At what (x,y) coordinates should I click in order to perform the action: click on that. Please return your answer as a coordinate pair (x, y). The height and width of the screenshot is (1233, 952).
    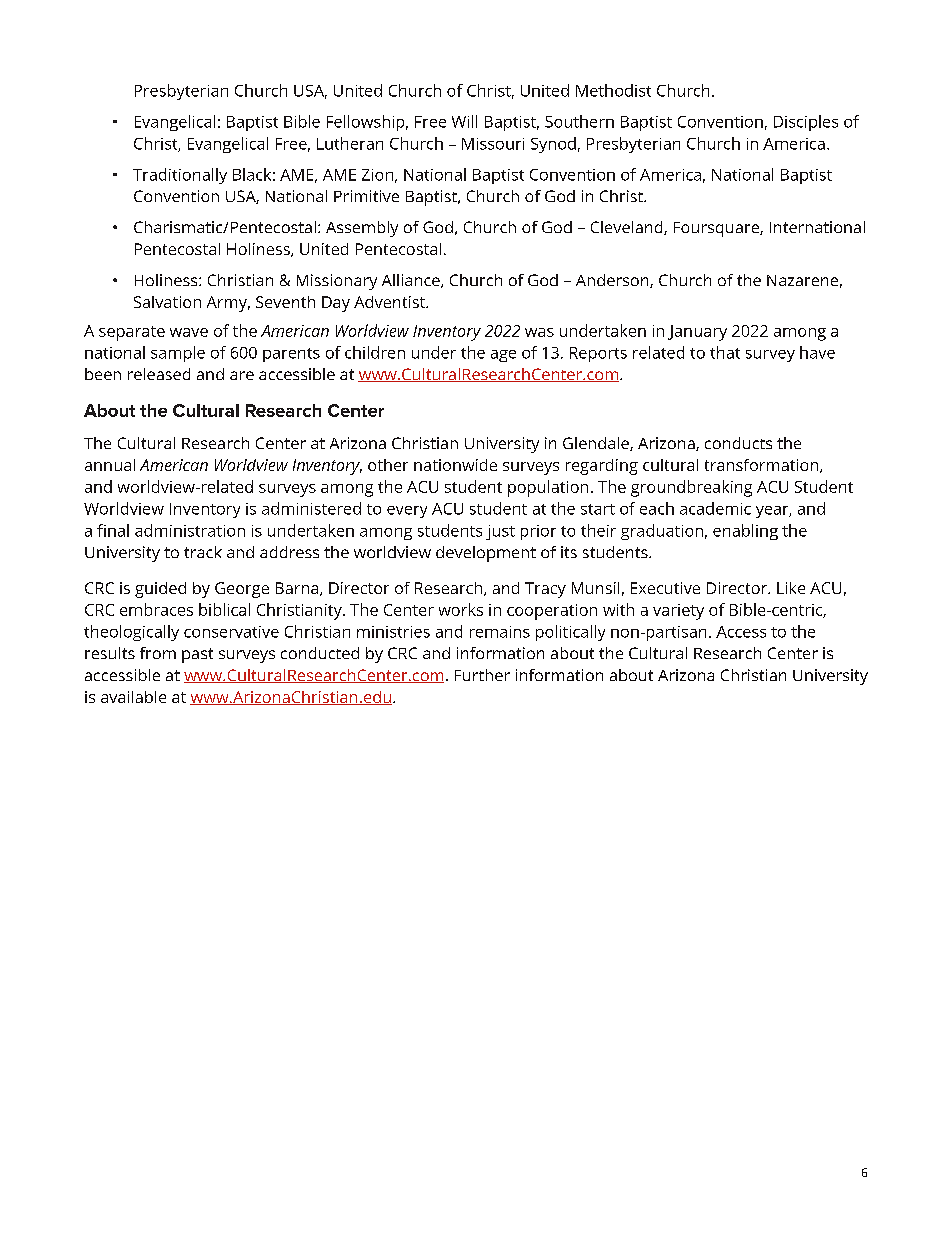
    Looking at the image, I should click on (725, 352).
